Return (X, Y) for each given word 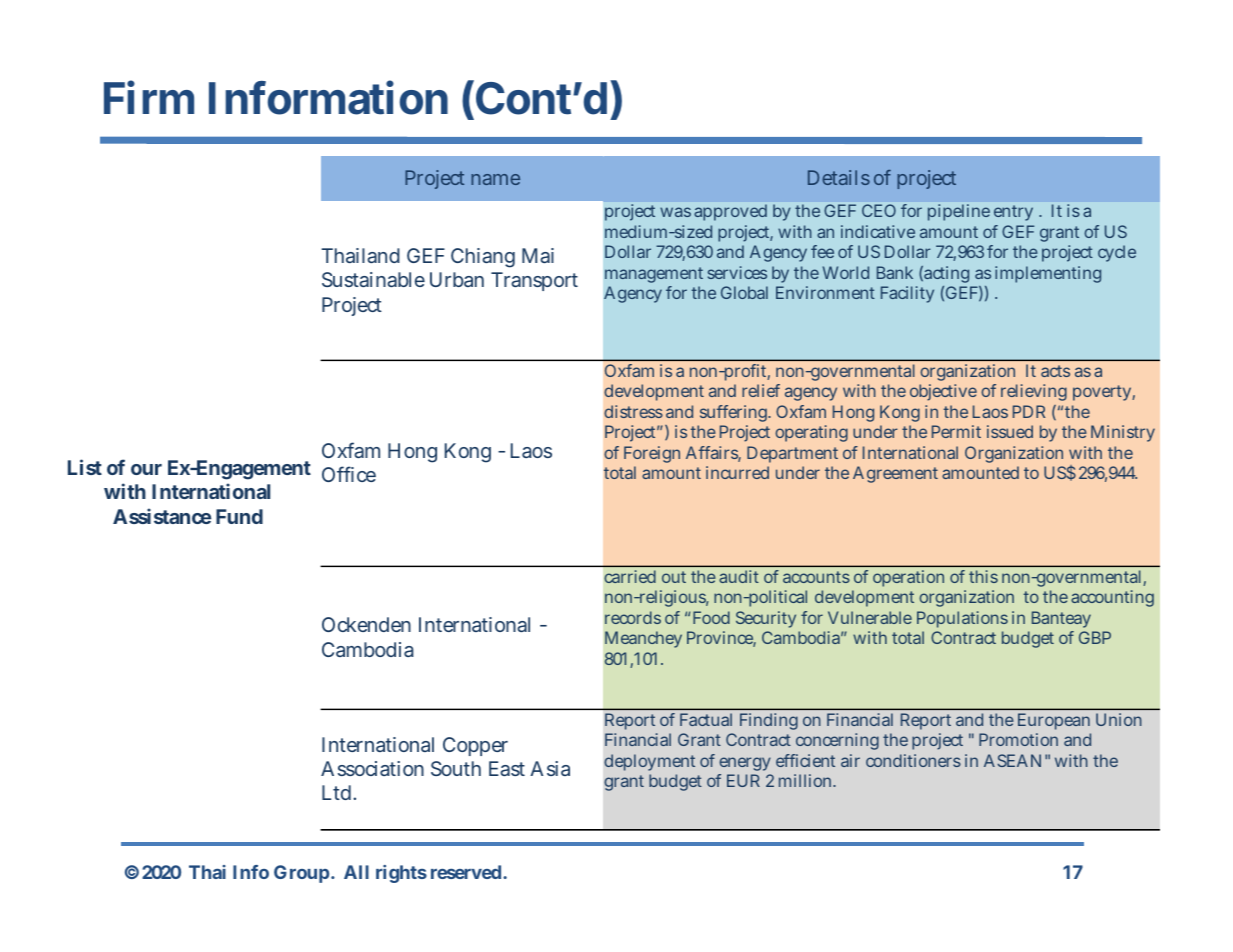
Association (372, 768)
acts (1055, 371)
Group (301, 874)
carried (630, 576)
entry (1013, 213)
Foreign (652, 454)
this (983, 576)
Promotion (1018, 739)
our (146, 469)
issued (1010, 431)
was (675, 212)
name (495, 179)
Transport (534, 281)
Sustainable (373, 279)
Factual (706, 719)
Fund (239, 516)
